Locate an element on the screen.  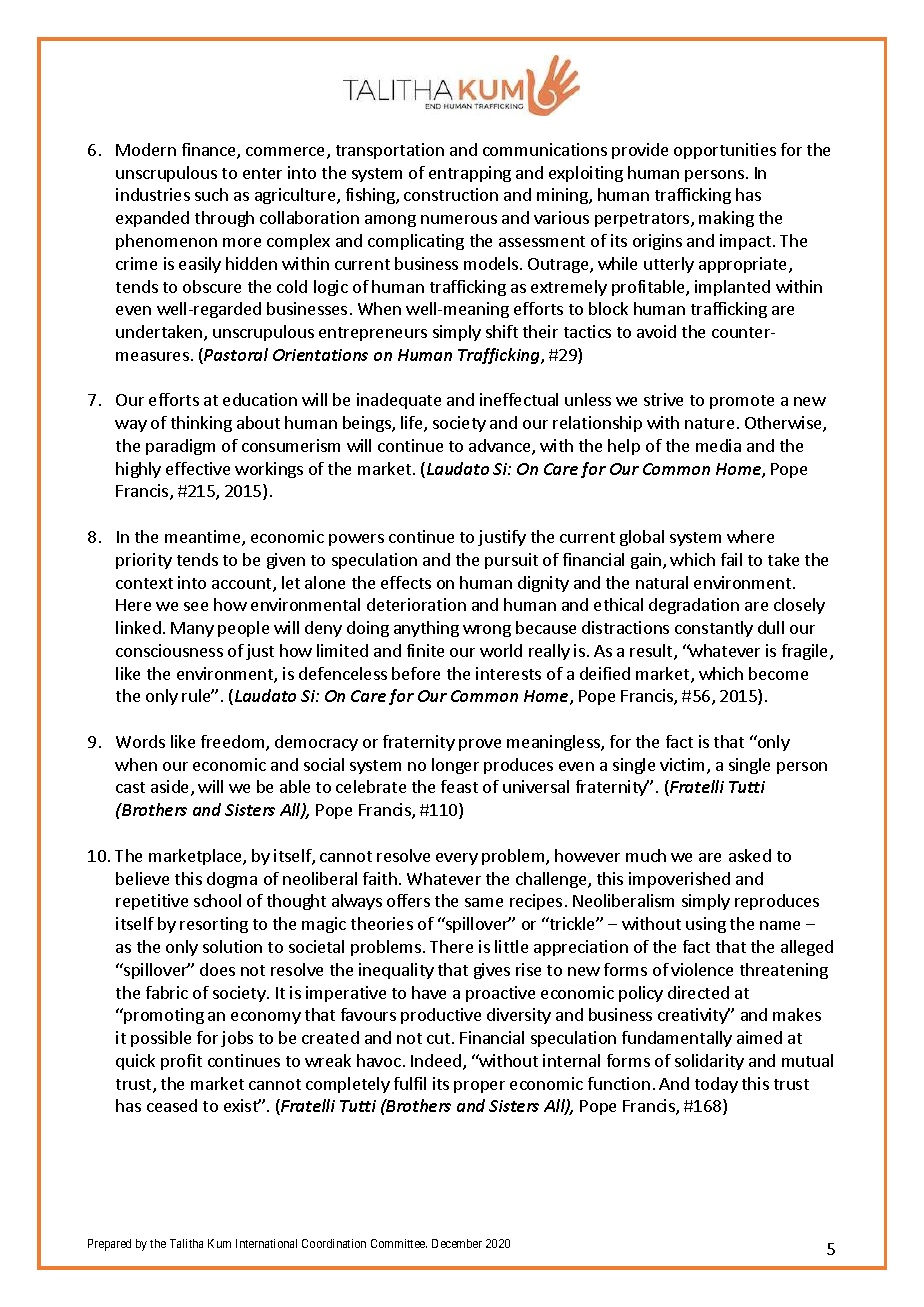
feast is located at coordinates (459, 786).
